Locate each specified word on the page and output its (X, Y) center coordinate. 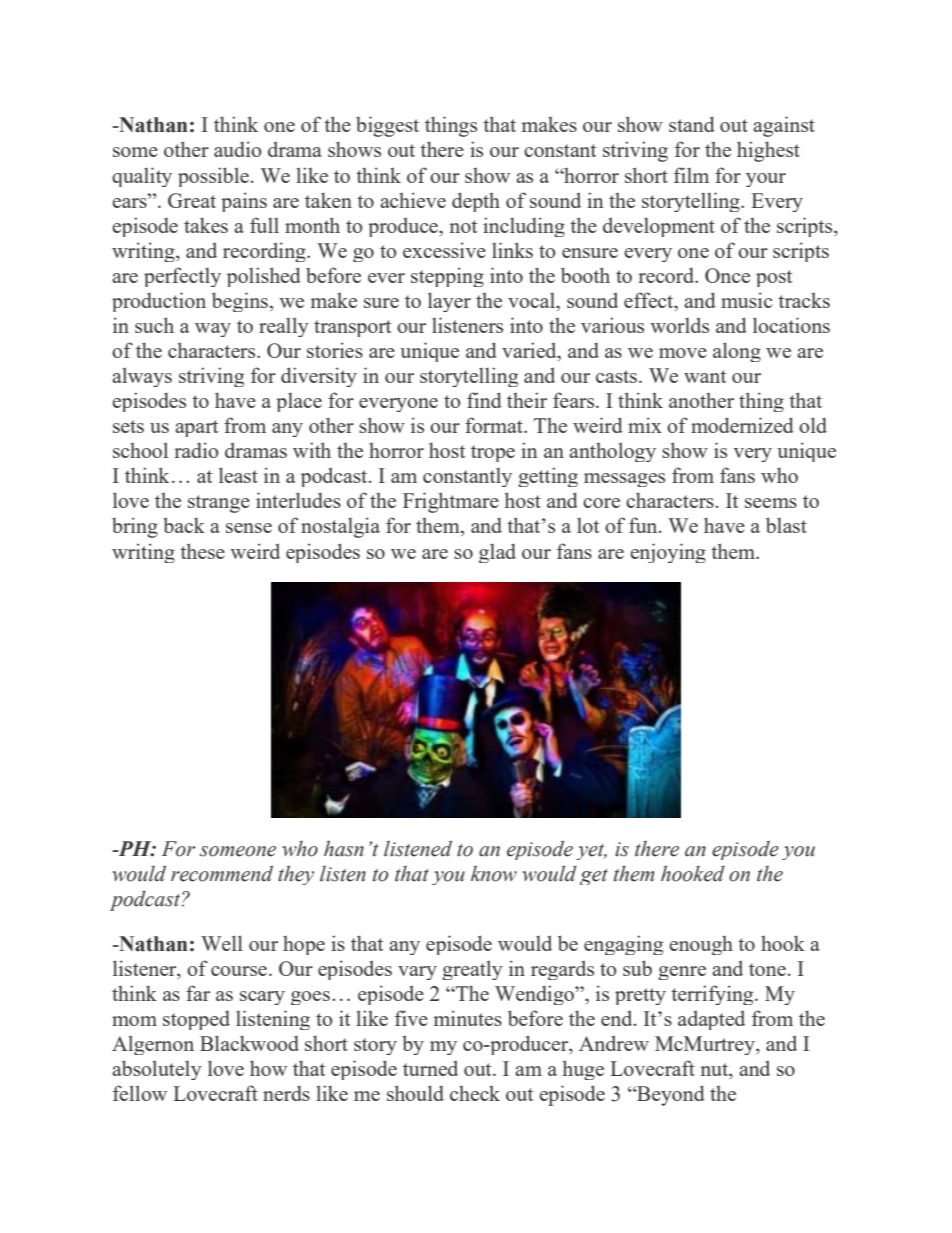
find (484, 400)
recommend (222, 873)
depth (476, 202)
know (494, 873)
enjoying (668, 553)
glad (497, 553)
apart (196, 428)
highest (768, 151)
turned (430, 1068)
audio (237, 149)
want (705, 376)
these (202, 551)
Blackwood (249, 1043)
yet (591, 852)
